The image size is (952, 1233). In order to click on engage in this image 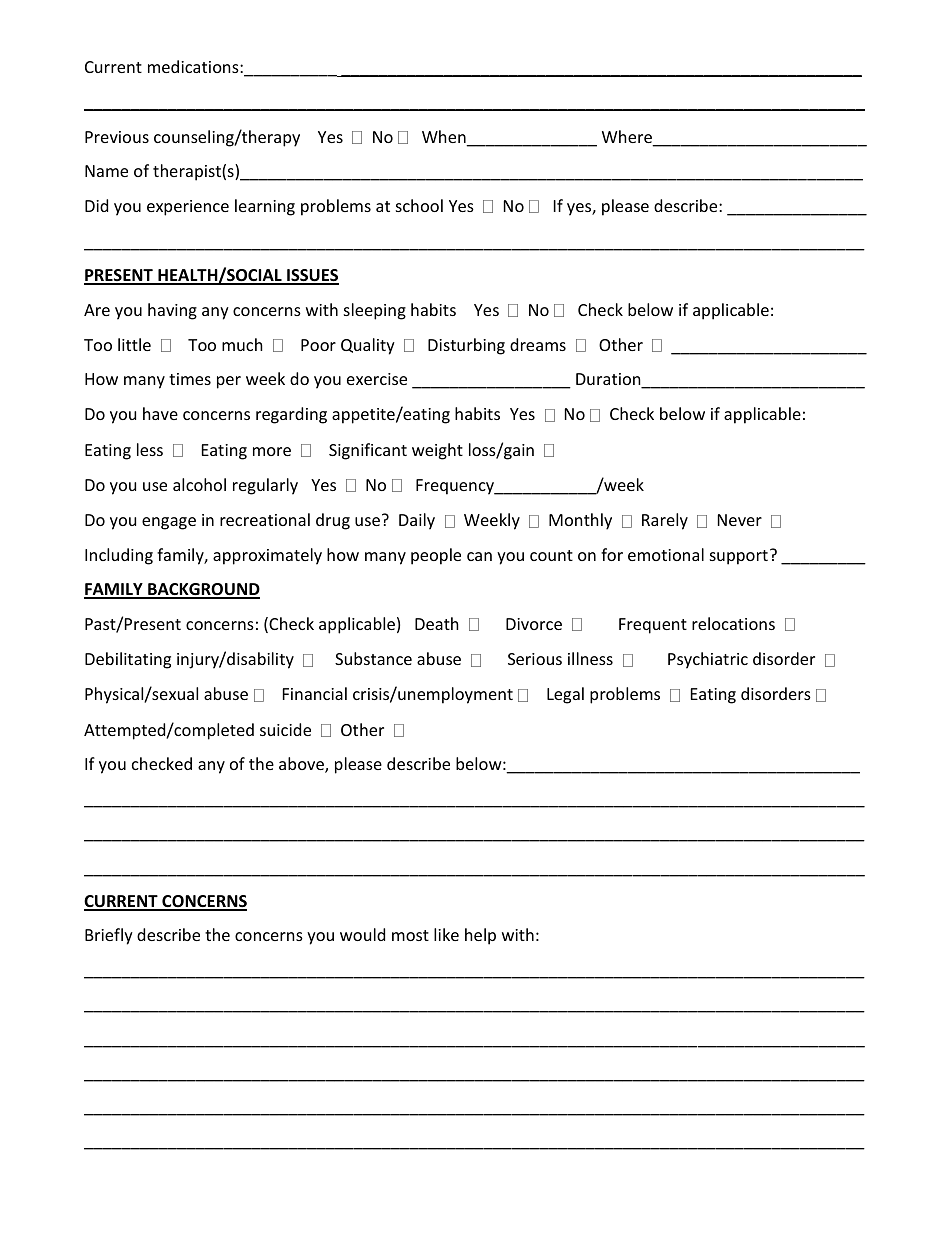, I will do `click(169, 523)`.
